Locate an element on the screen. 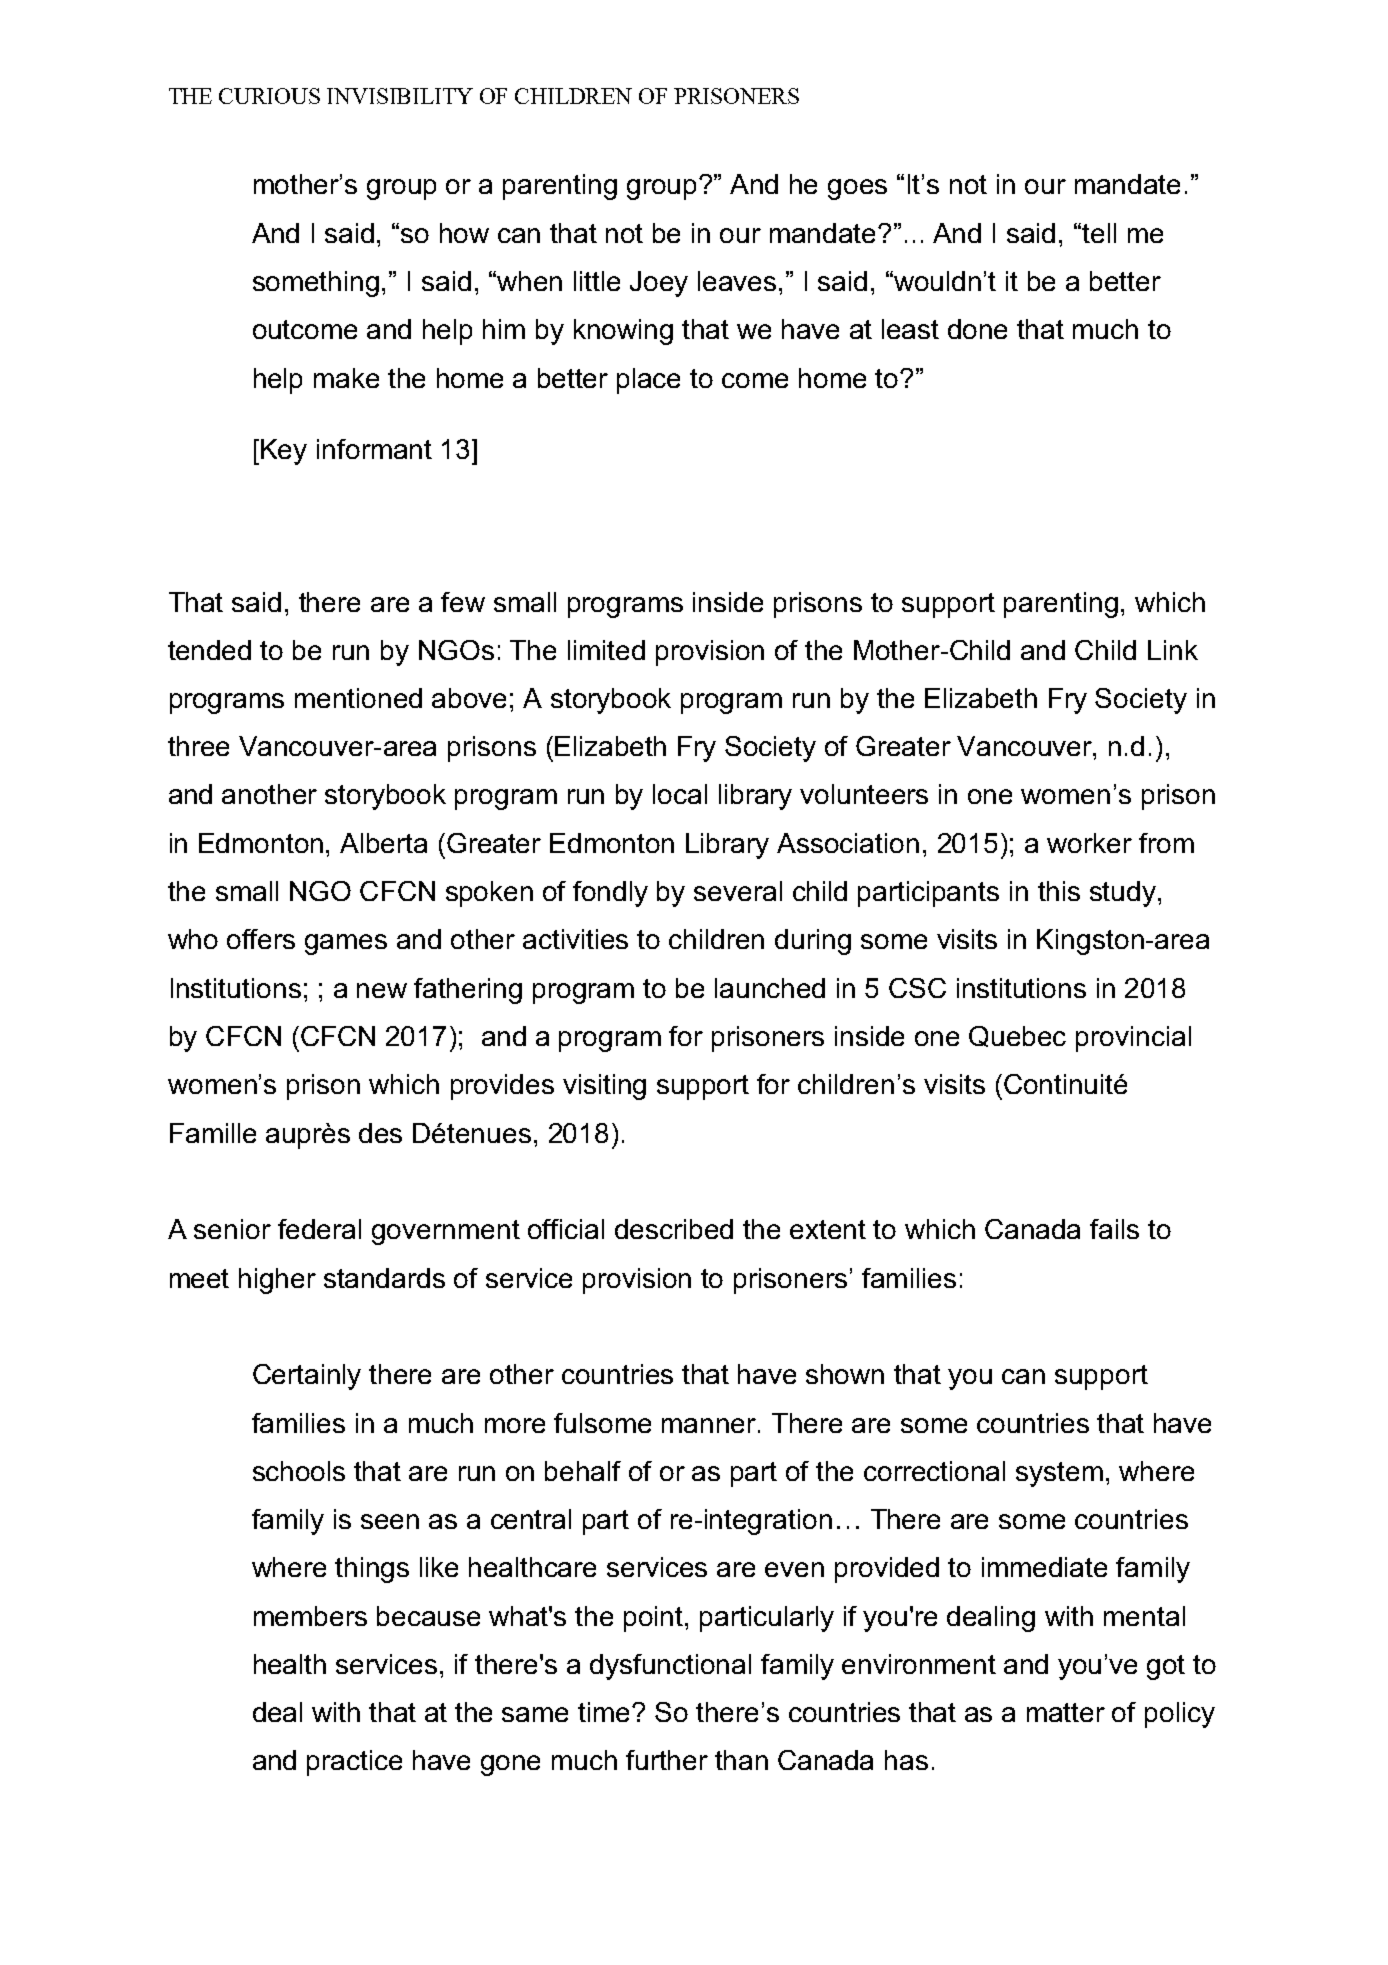  limited is located at coordinates (606, 650).
